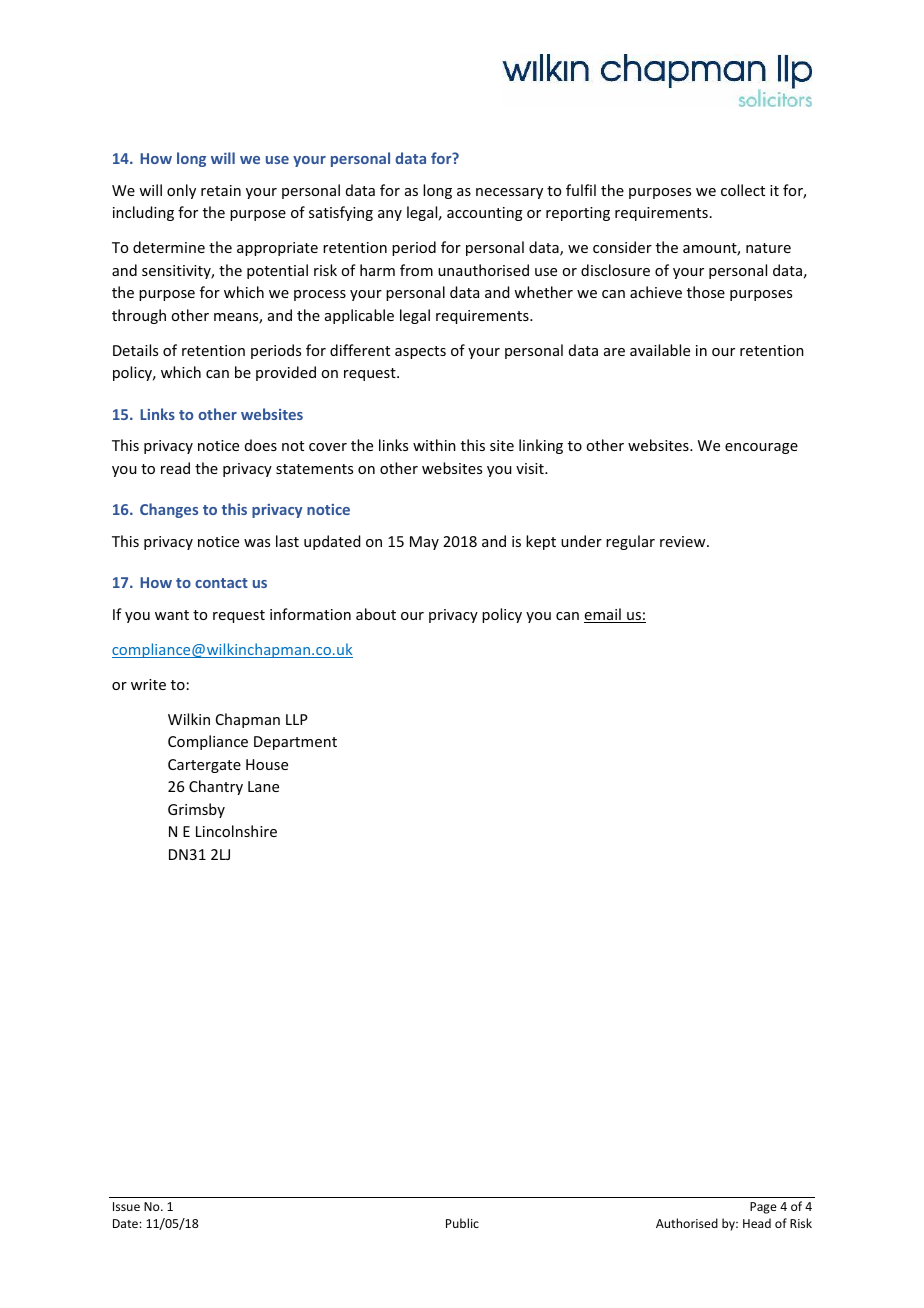 The width and height of the page is (924, 1308). I want to click on write, so click(148, 684).
